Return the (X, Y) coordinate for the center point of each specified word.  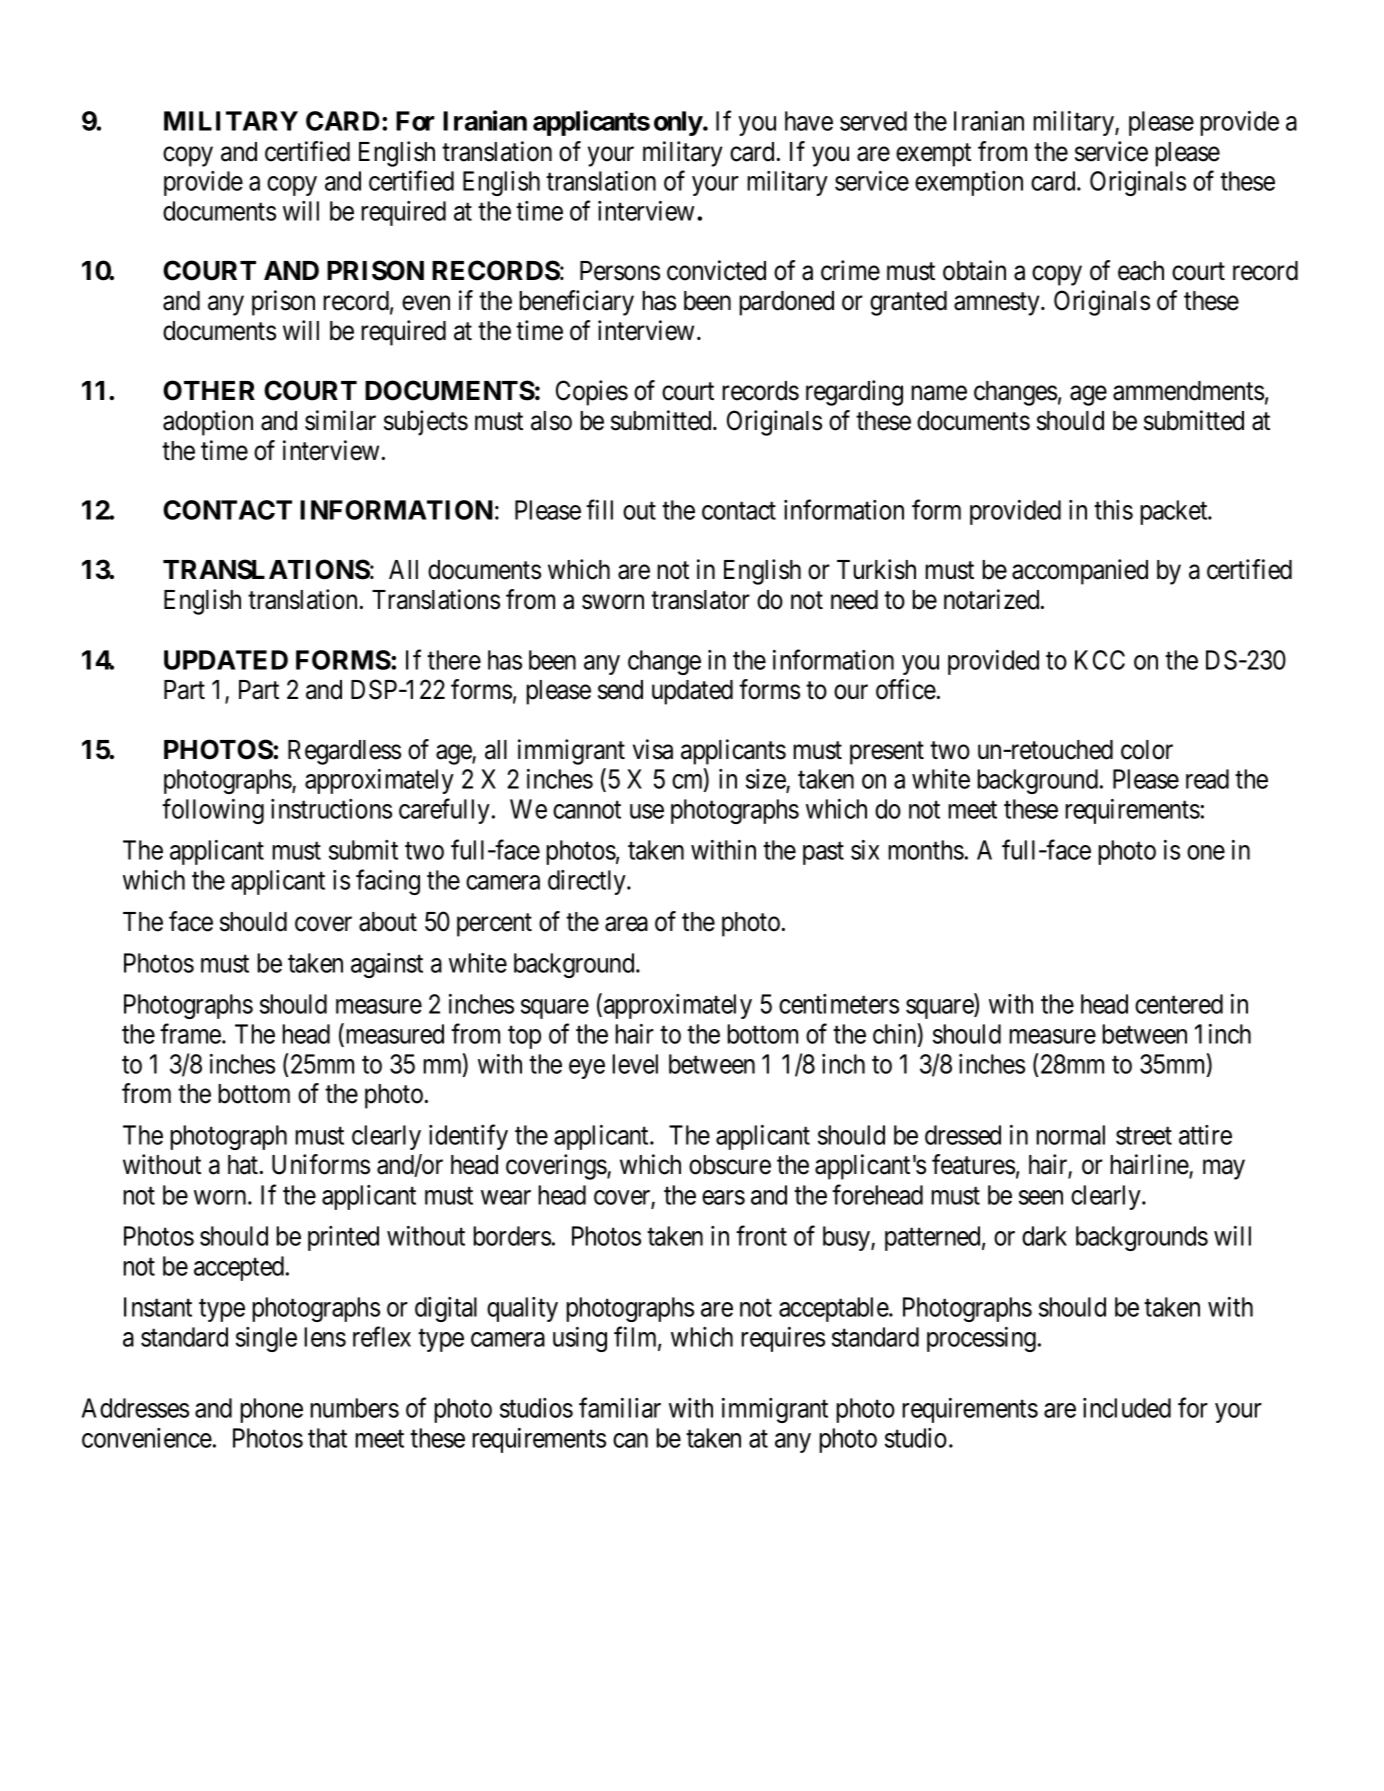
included (1127, 1408)
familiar (620, 1407)
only (678, 123)
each (1141, 271)
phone (271, 1410)
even (426, 303)
